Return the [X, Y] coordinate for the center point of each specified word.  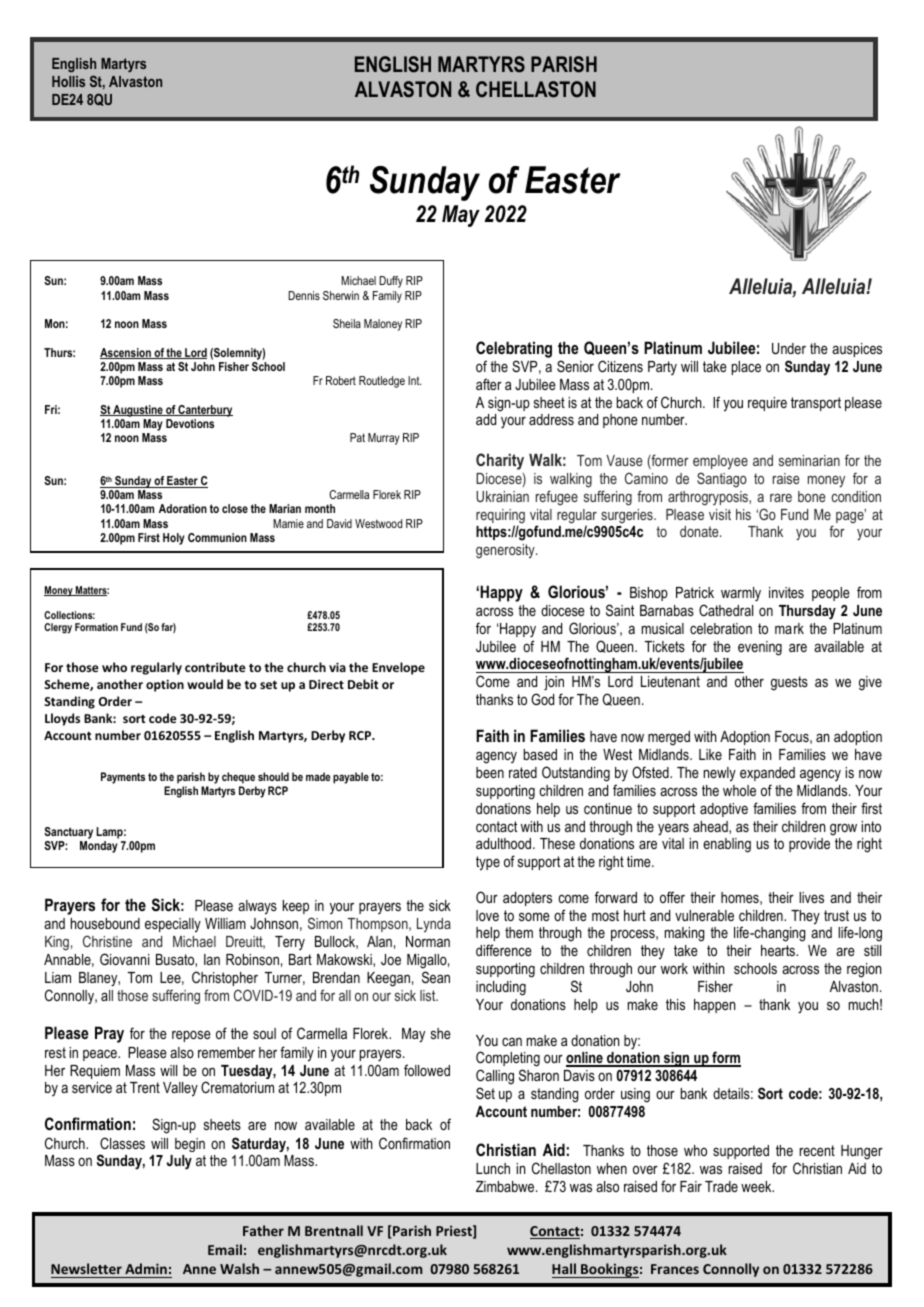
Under [789, 348]
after [489, 384]
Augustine [138, 411]
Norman [428, 941]
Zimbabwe [506, 1186]
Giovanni [124, 959]
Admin [146, 1268]
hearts [779, 950]
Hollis [68, 81]
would [205, 684]
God [542, 699]
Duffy [391, 282]
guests [789, 683]
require [767, 404]
